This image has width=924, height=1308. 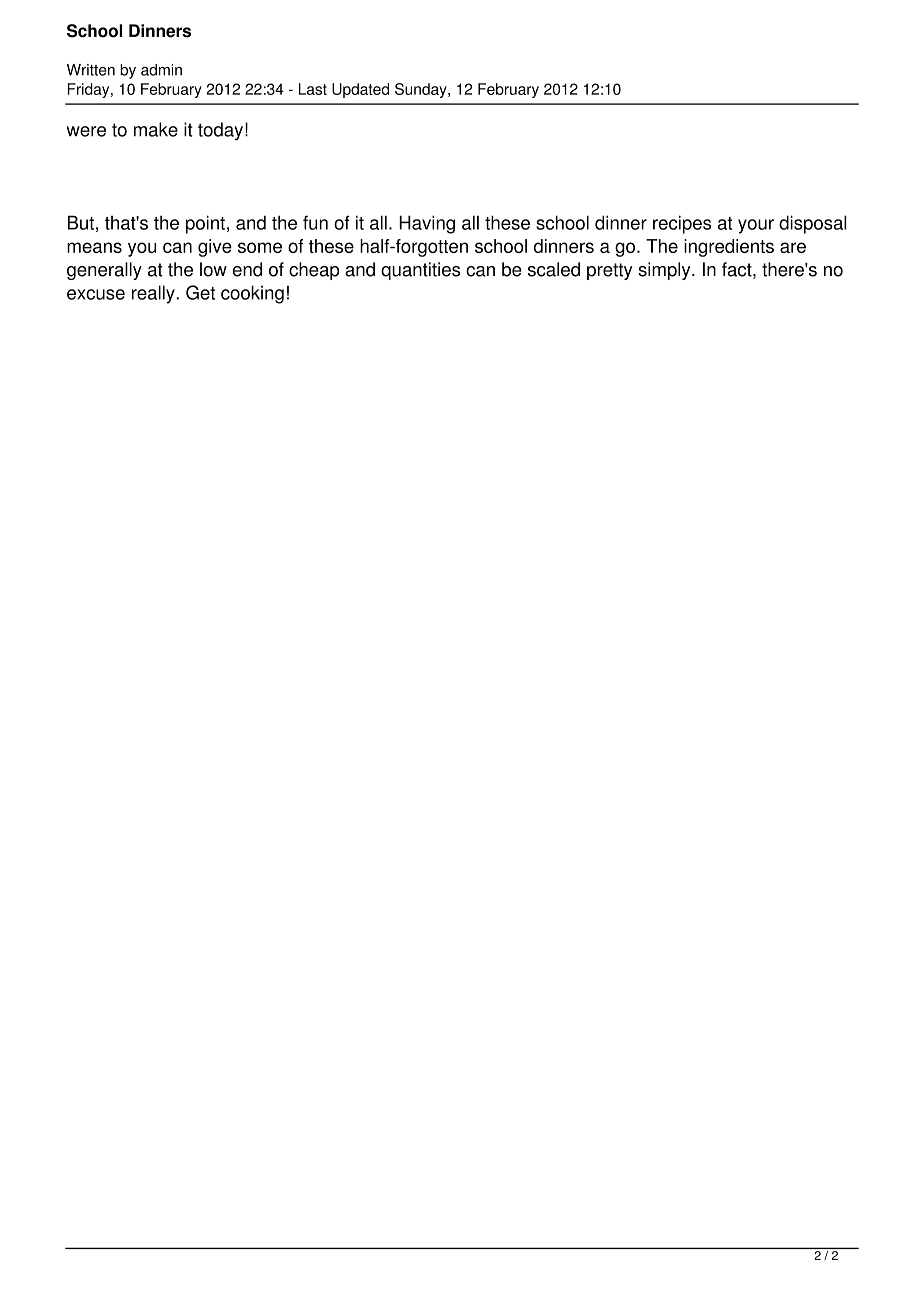 What do you see at coordinates (422, 90) in the image?
I see `Sunday` at bounding box center [422, 90].
